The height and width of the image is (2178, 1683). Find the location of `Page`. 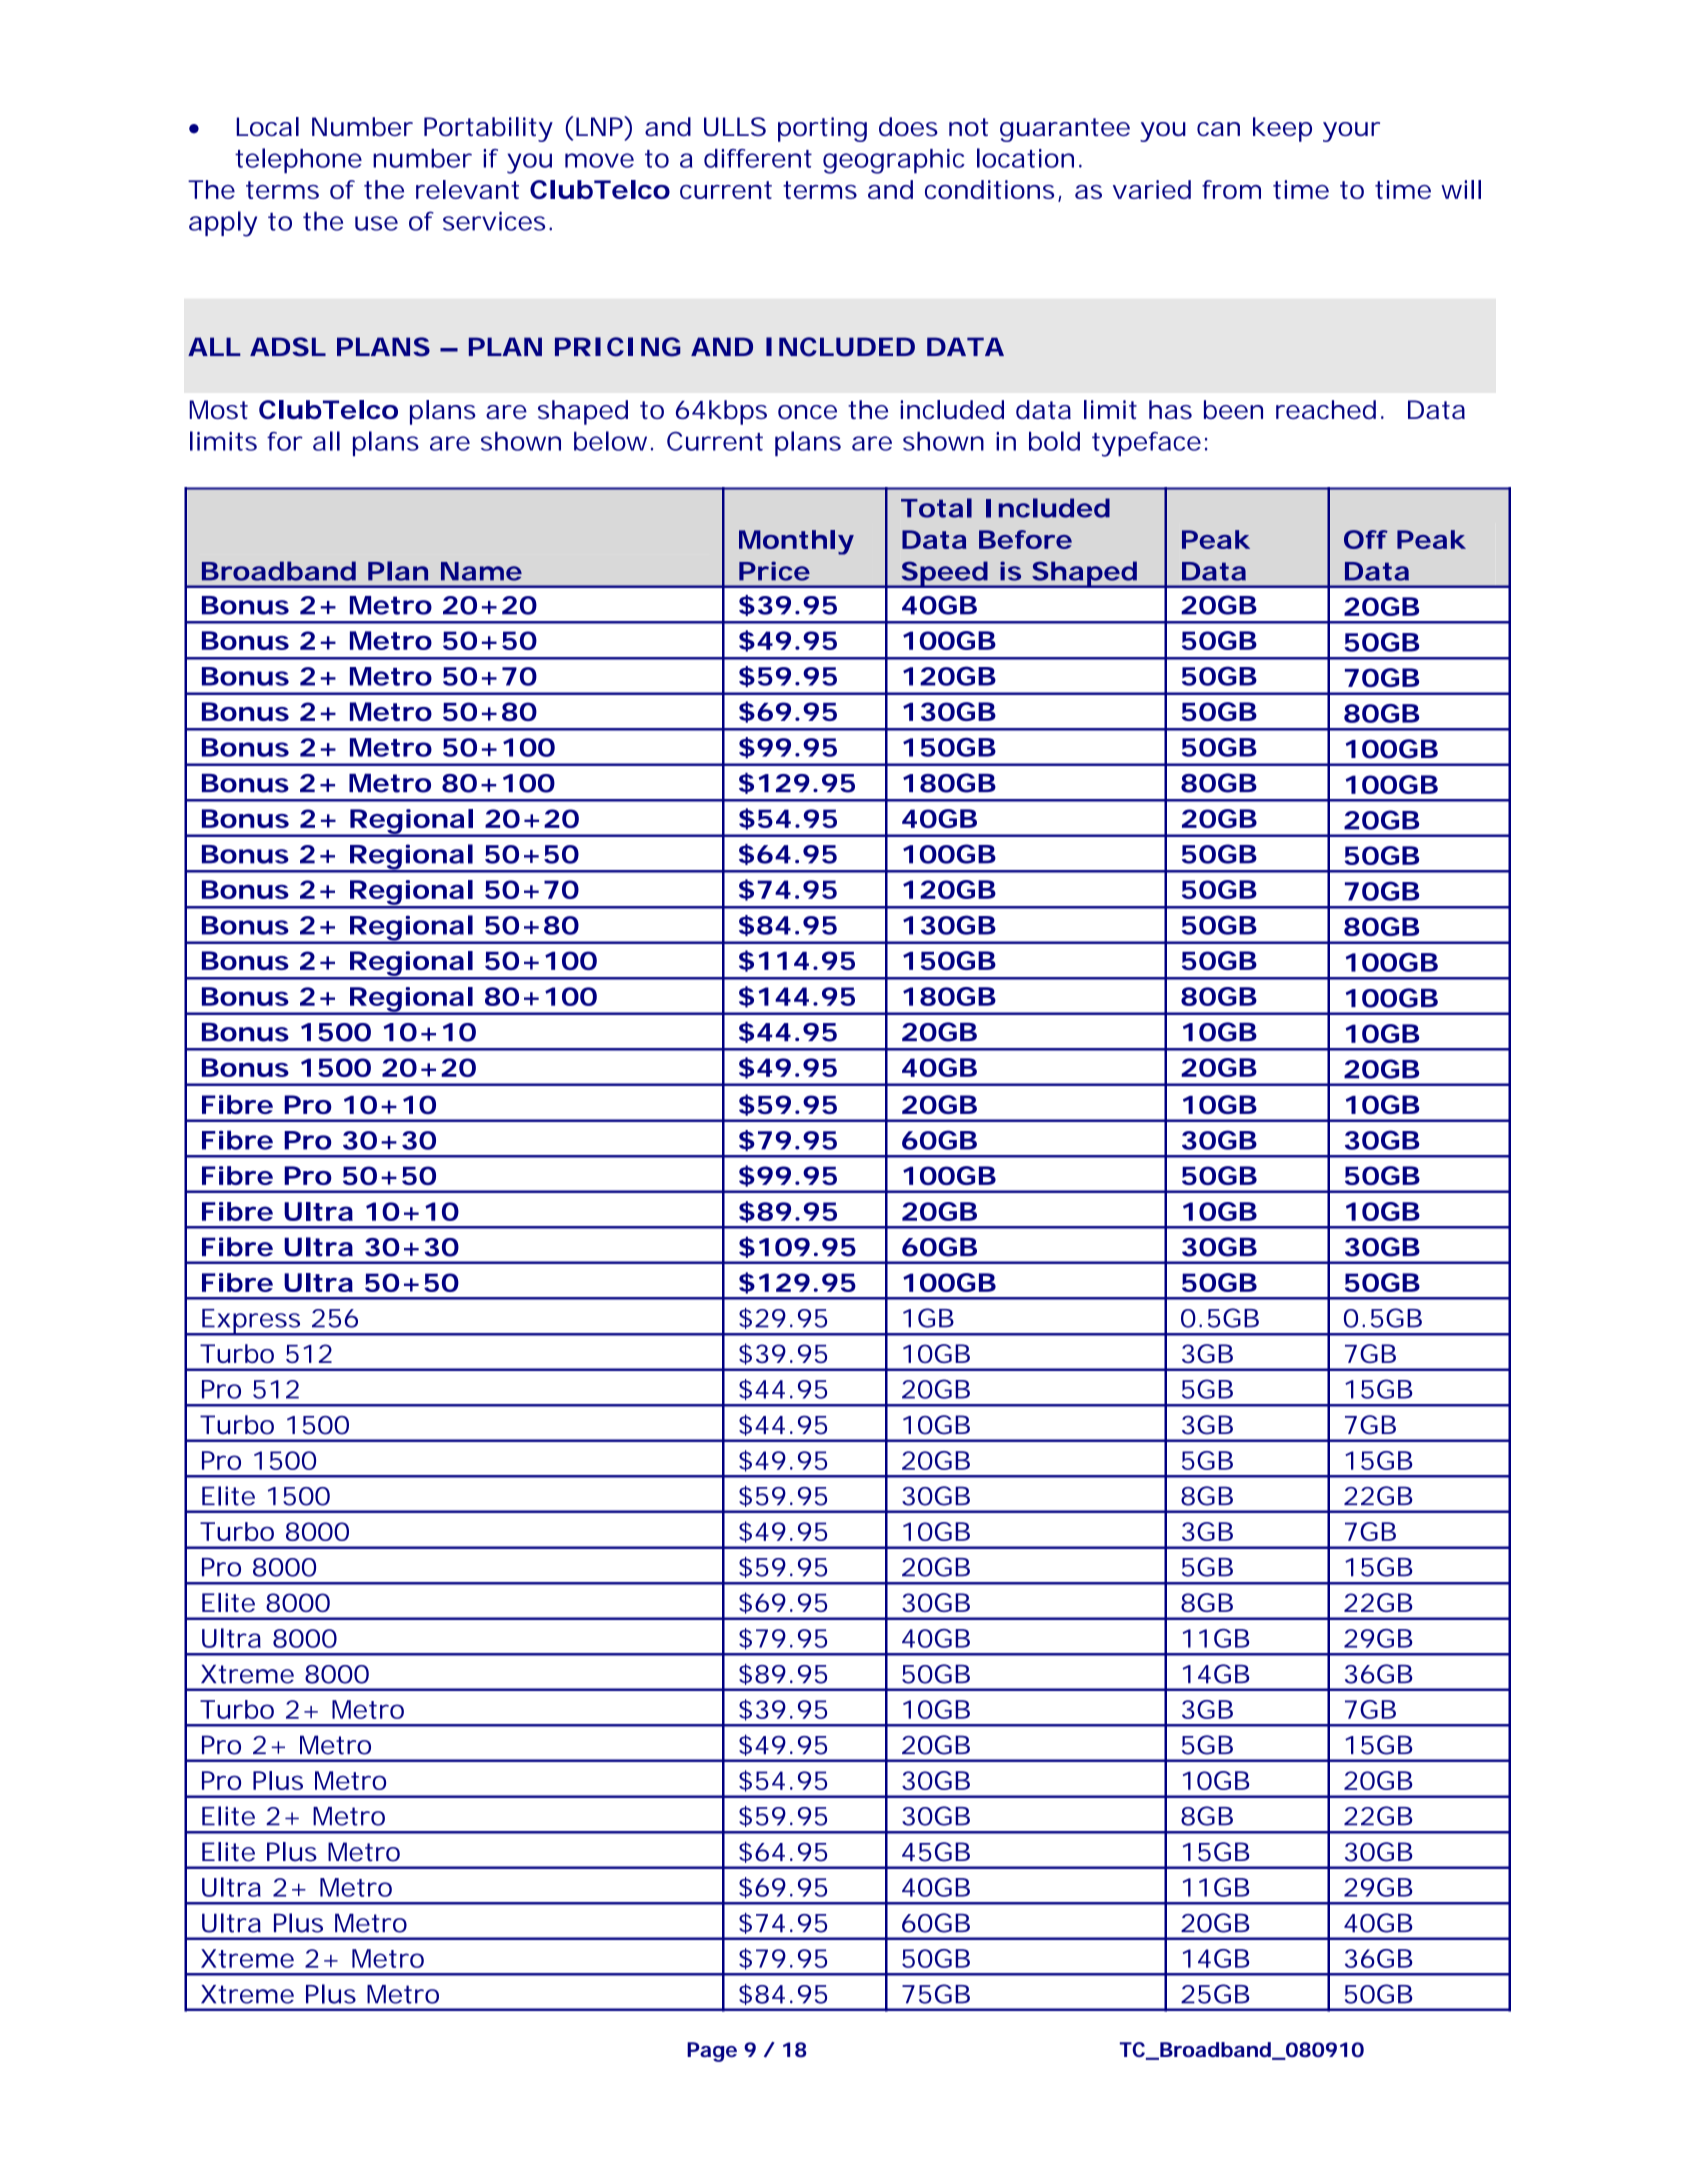

Page is located at coordinates (712, 2052).
